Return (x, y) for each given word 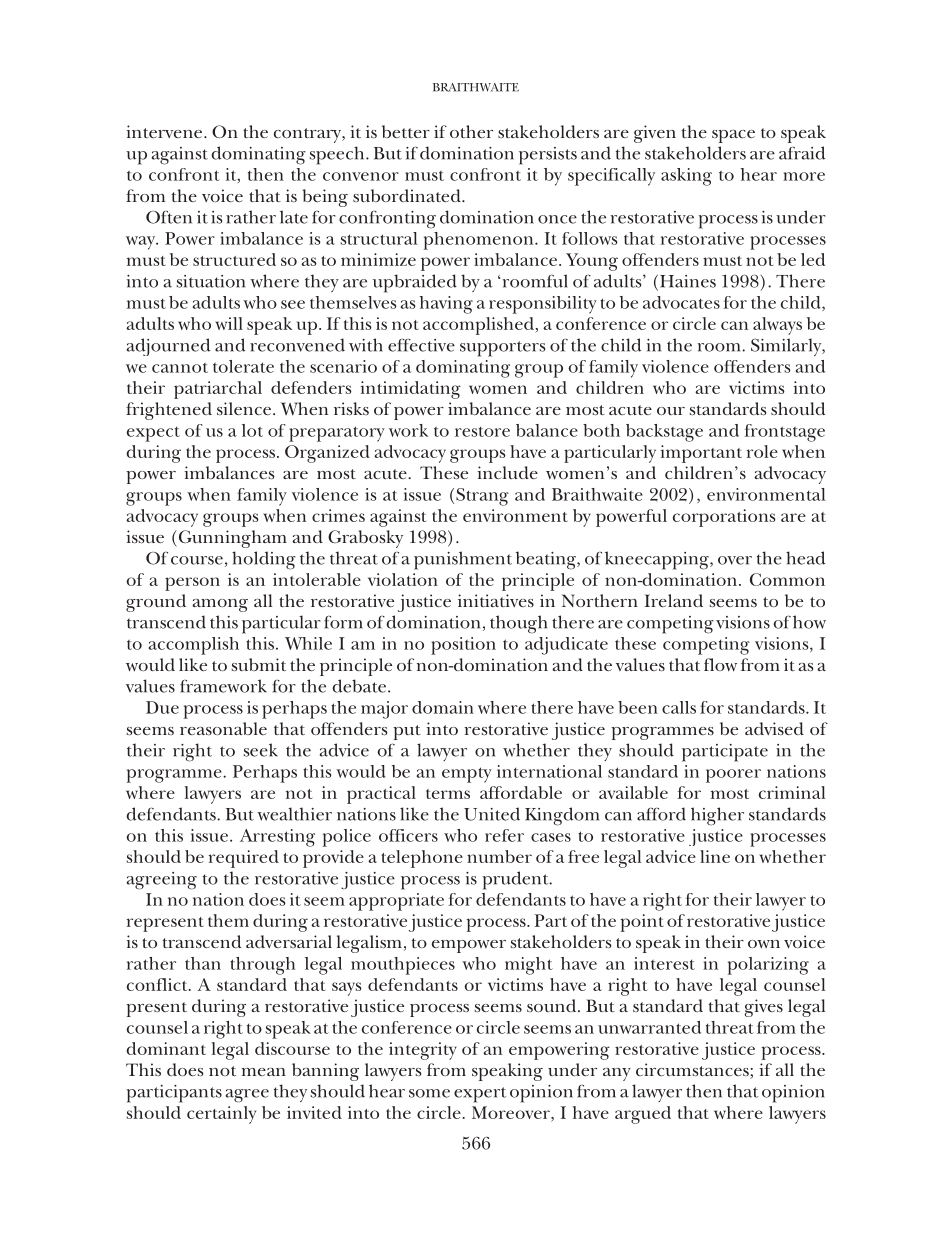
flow (720, 665)
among (220, 605)
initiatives (496, 600)
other (471, 131)
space (733, 136)
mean (264, 1072)
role (762, 451)
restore (482, 432)
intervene (165, 131)
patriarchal (218, 390)
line (715, 856)
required (243, 859)
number (499, 856)
